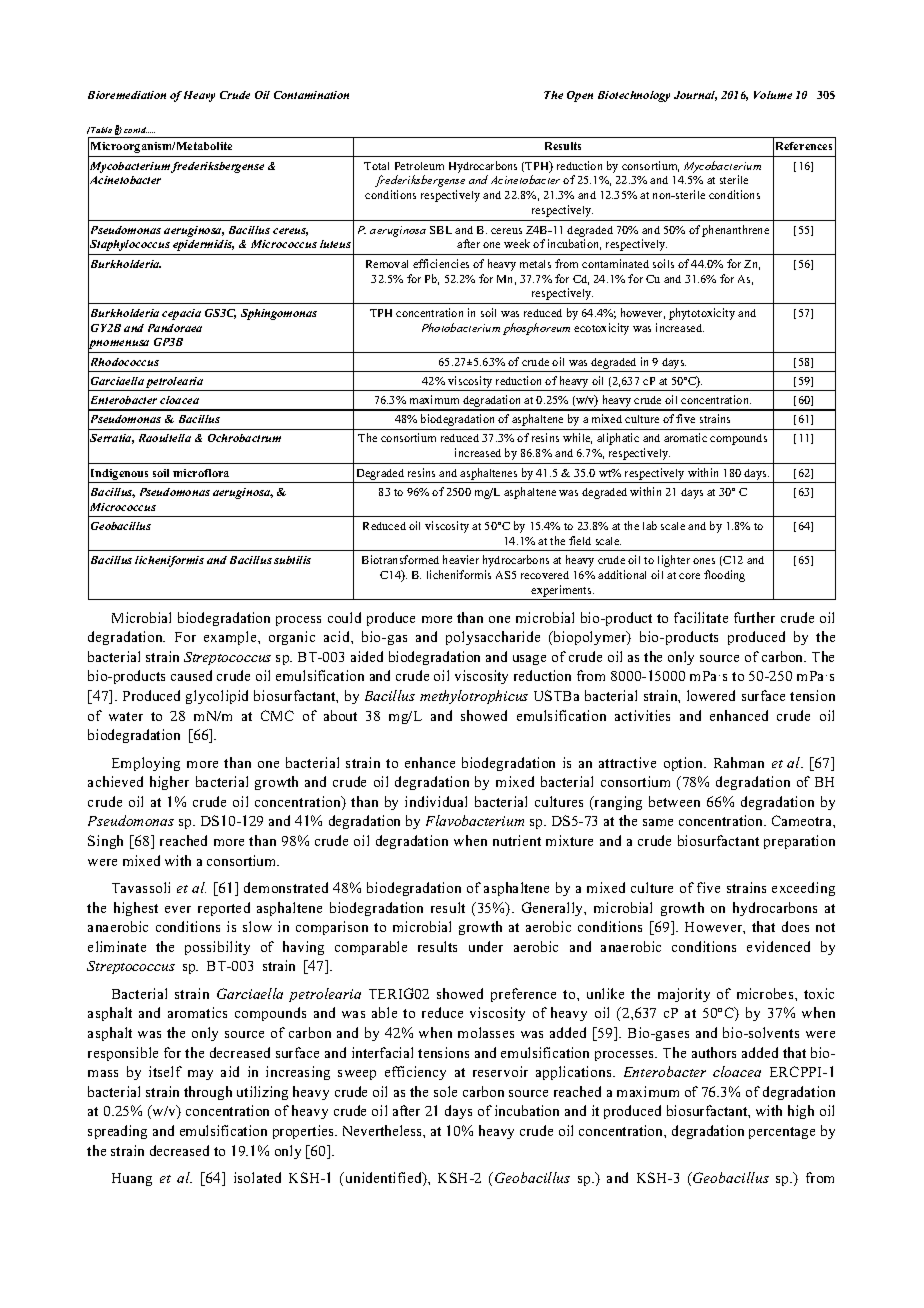 The width and height of the screenshot is (924, 1308). Describe the element at coordinates (224, 909) in the screenshot. I see `reported` at that location.
